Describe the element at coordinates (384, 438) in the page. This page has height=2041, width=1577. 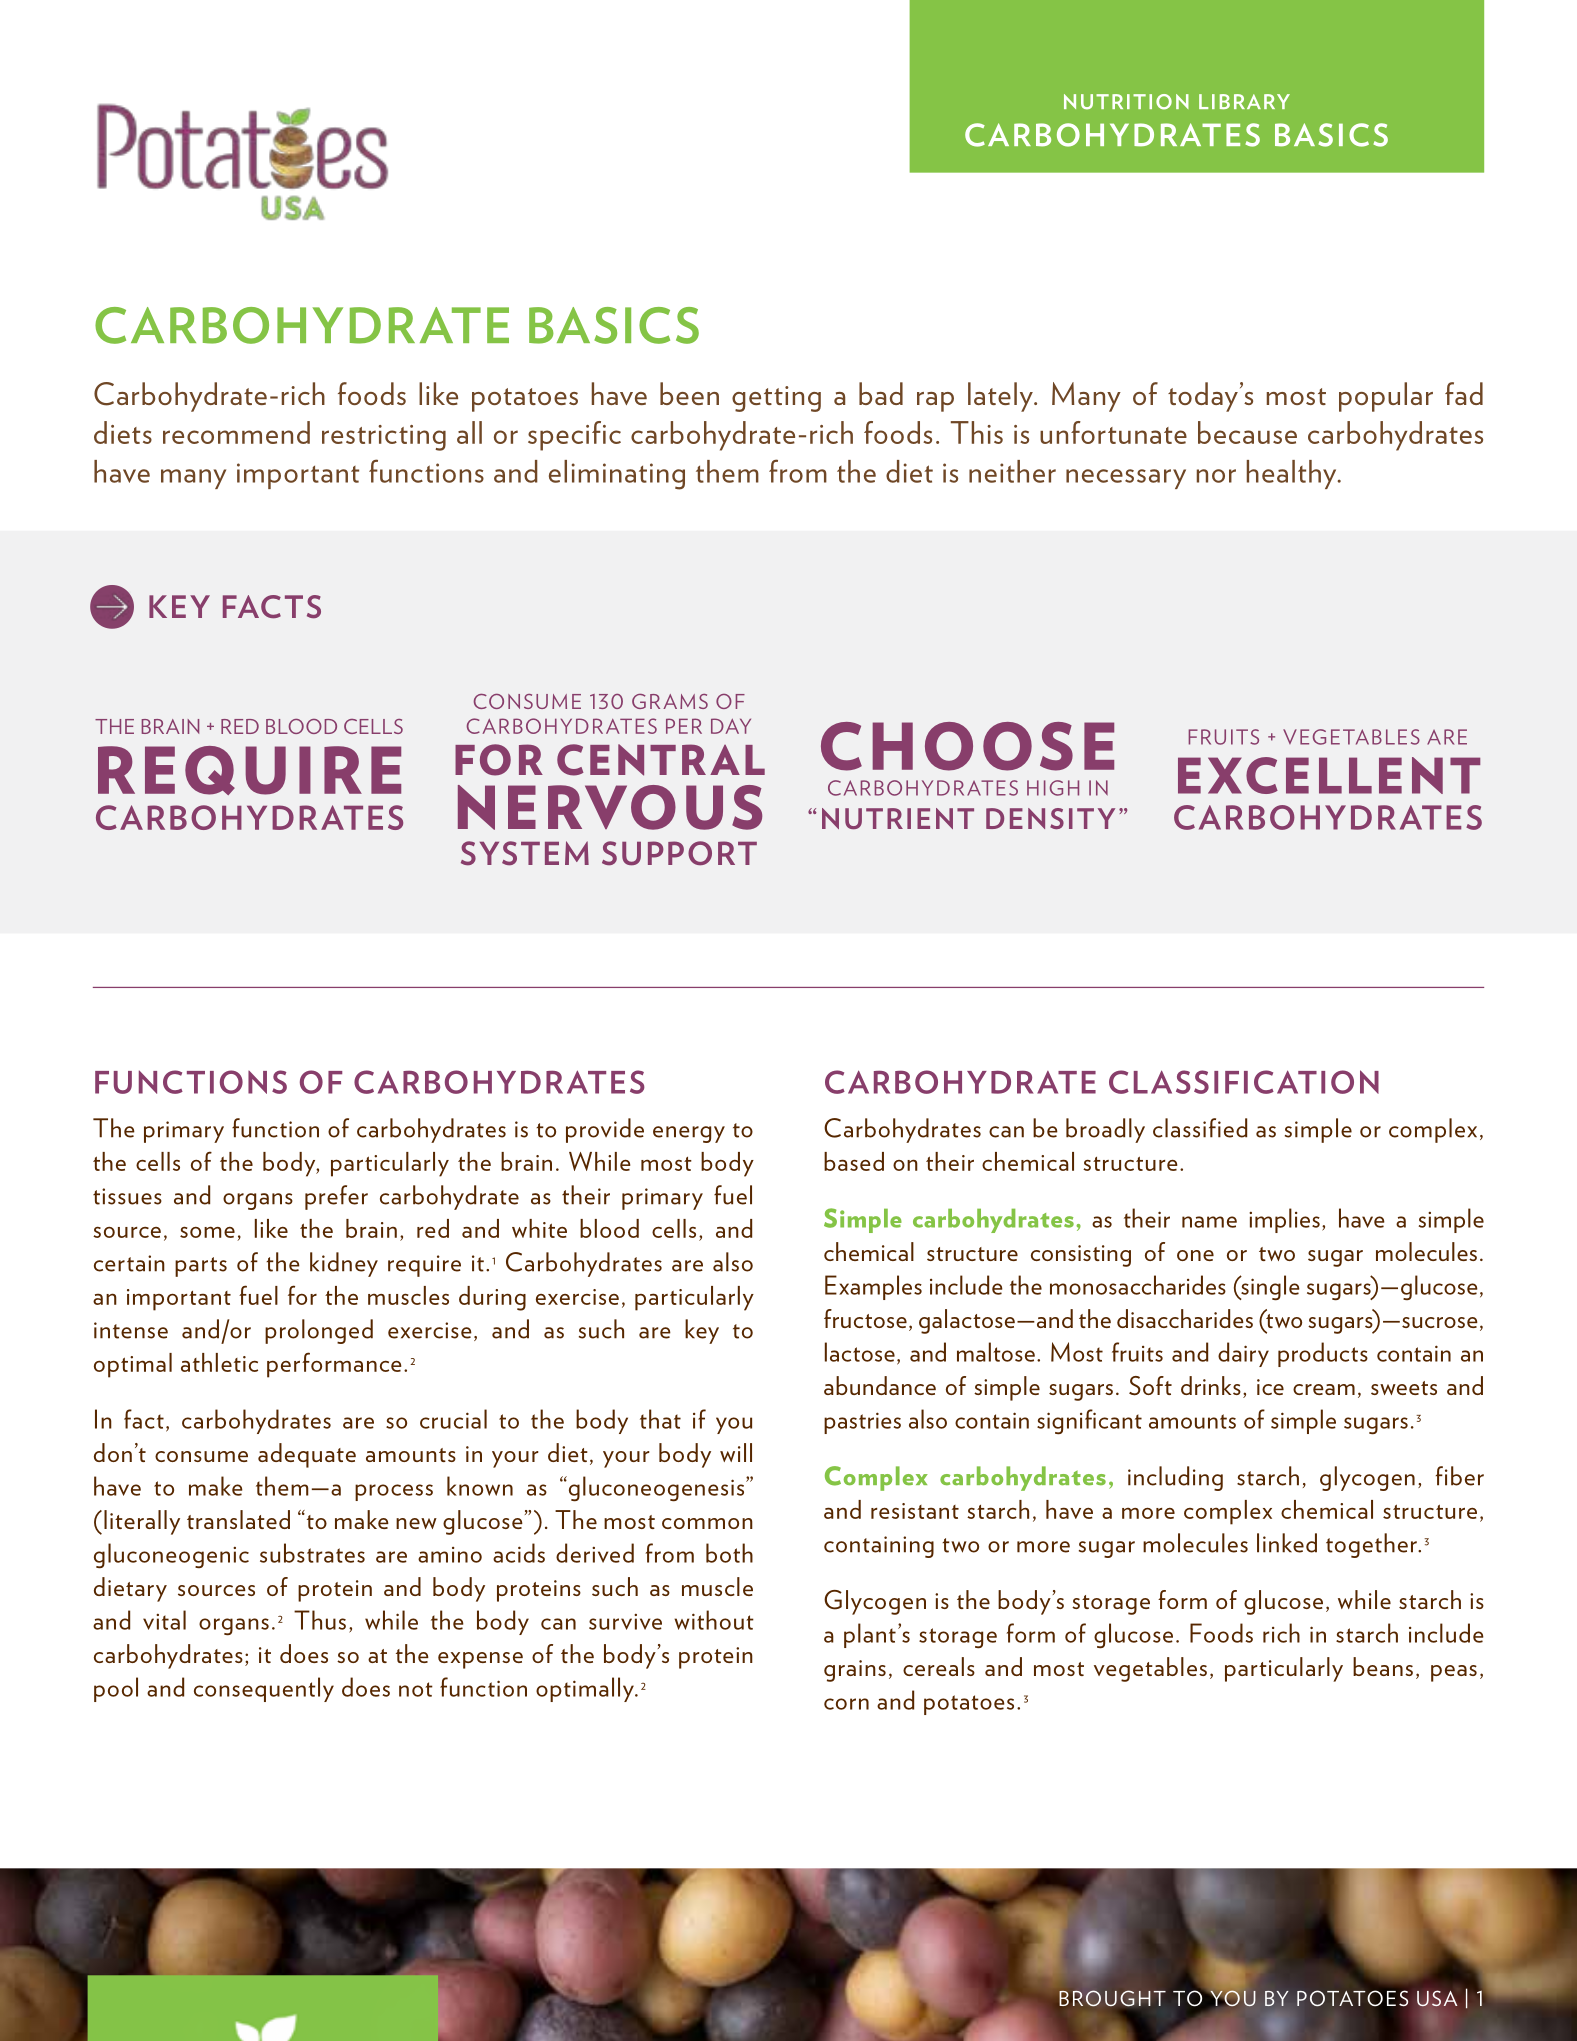
I see `restricting` at that location.
